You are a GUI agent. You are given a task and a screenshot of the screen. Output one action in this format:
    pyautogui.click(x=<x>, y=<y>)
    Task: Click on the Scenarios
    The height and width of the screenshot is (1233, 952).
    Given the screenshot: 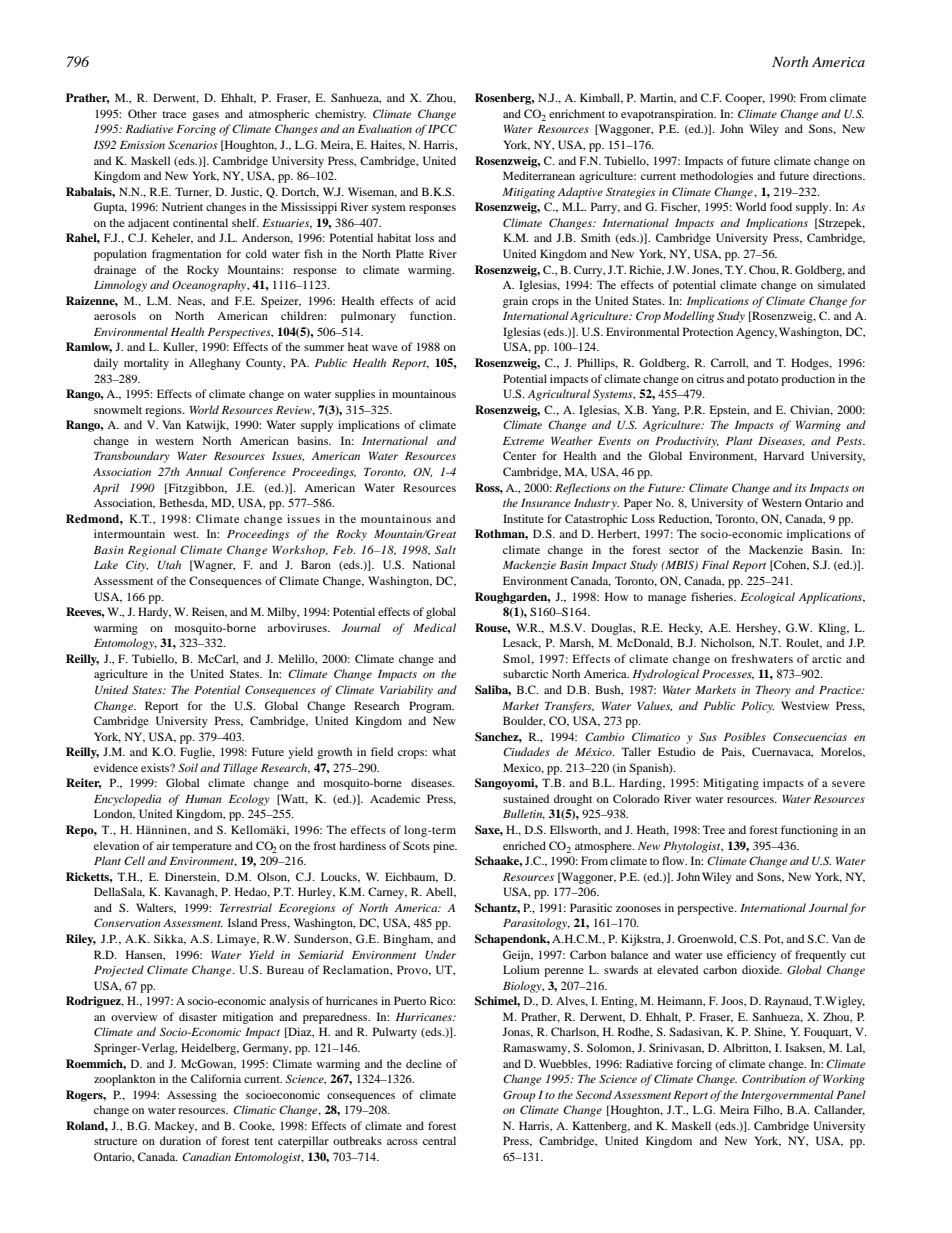 What is the action you would take?
    pyautogui.click(x=192, y=144)
